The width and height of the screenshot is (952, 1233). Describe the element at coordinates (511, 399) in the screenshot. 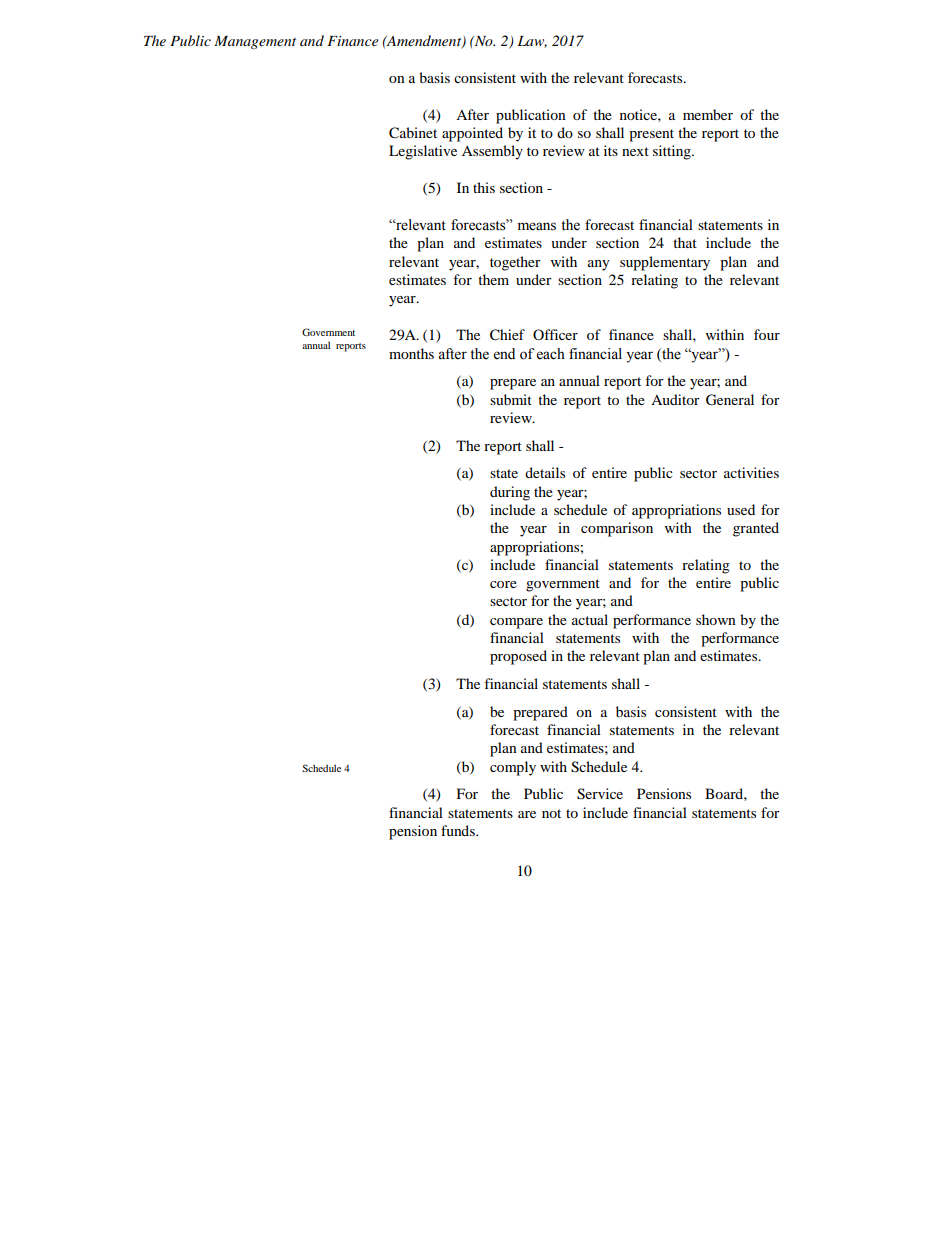

I see `submit` at that location.
